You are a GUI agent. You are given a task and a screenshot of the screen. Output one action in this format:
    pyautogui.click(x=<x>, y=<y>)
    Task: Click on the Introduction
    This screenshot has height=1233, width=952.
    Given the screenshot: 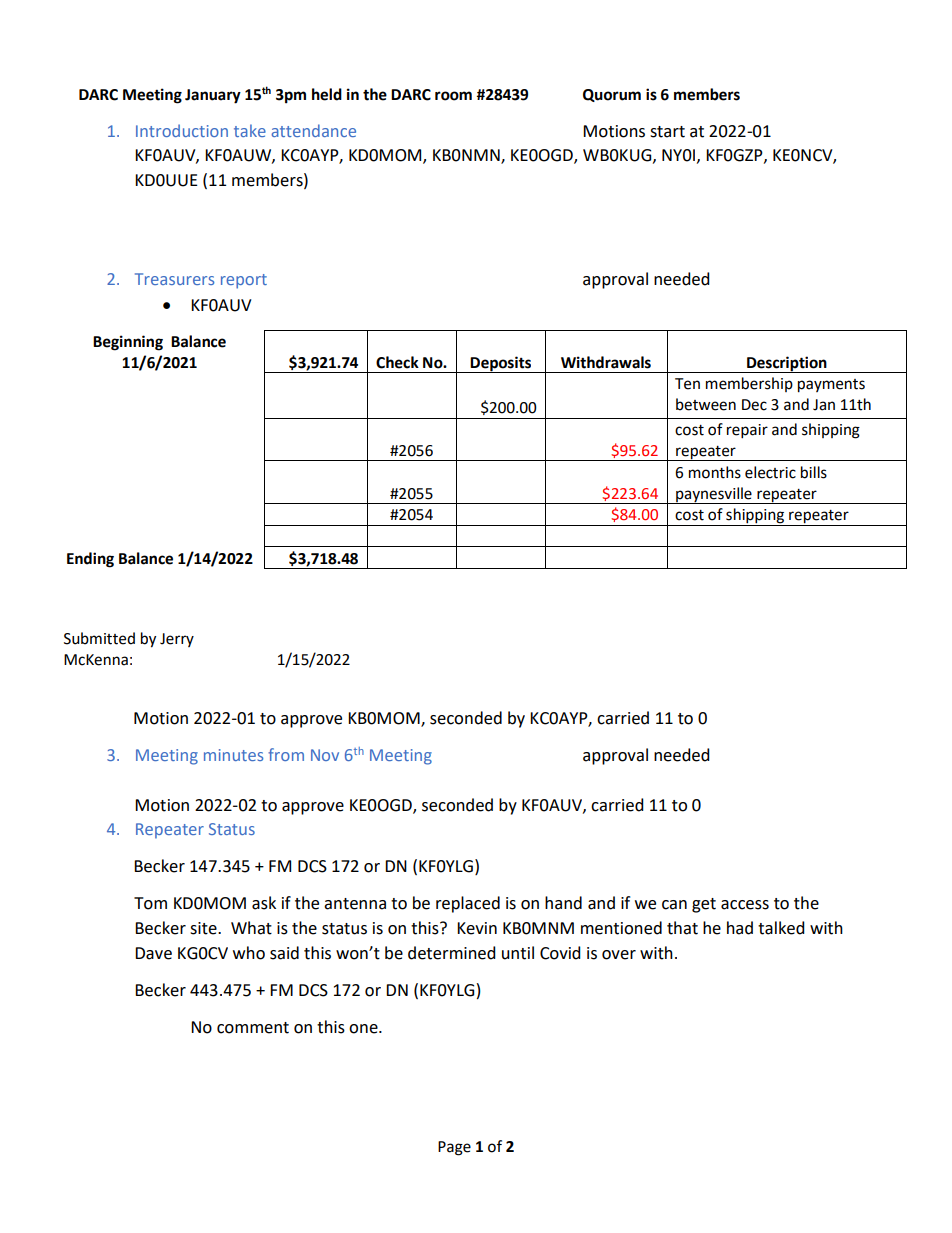 What is the action you would take?
    pyautogui.click(x=182, y=130)
